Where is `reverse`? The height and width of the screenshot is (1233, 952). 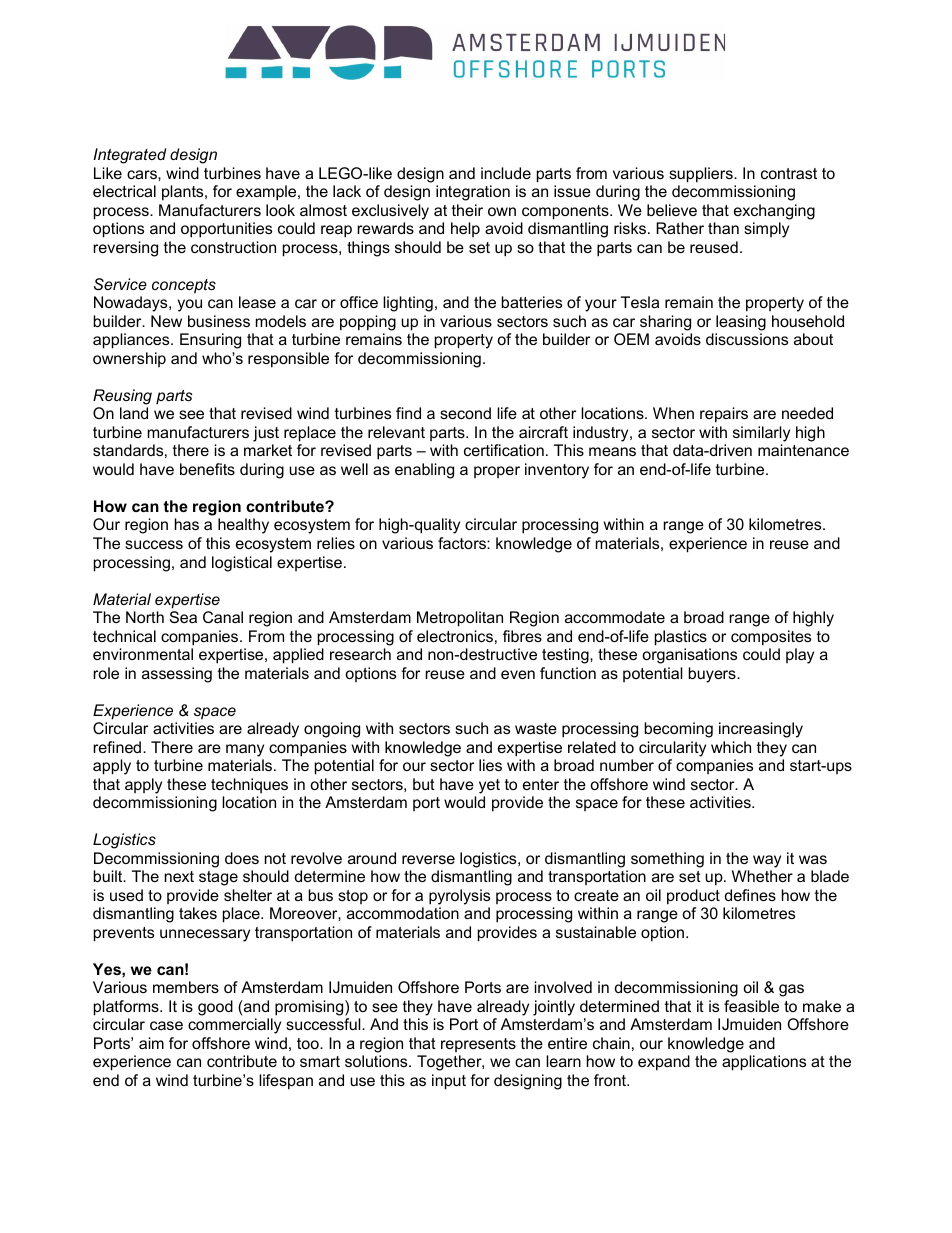 reverse is located at coordinates (428, 859).
